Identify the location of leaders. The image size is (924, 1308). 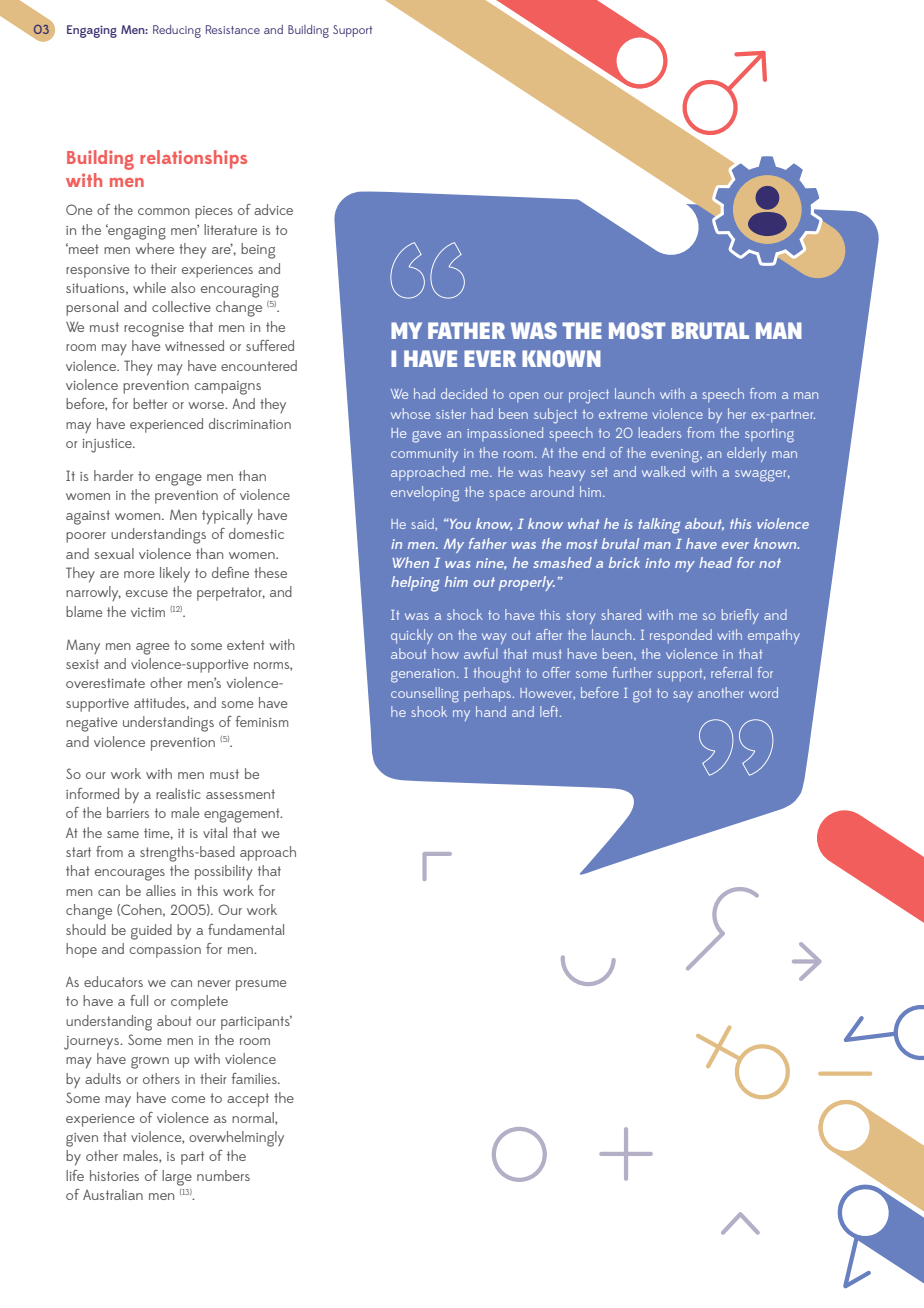
(660, 432).
